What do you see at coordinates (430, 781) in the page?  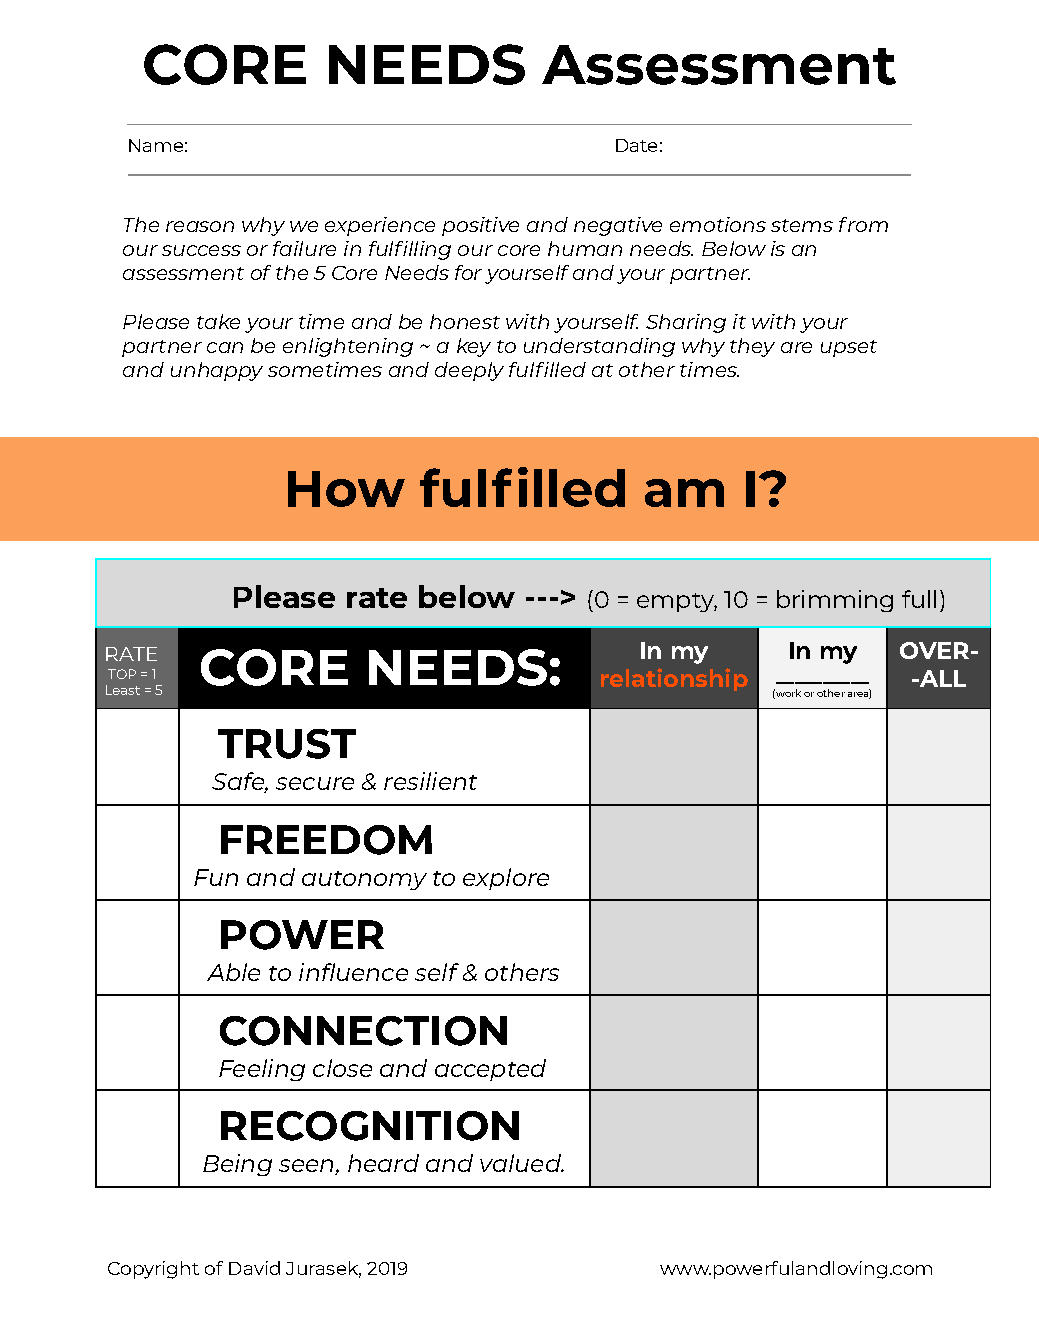 I see `resilient` at bounding box center [430, 781].
